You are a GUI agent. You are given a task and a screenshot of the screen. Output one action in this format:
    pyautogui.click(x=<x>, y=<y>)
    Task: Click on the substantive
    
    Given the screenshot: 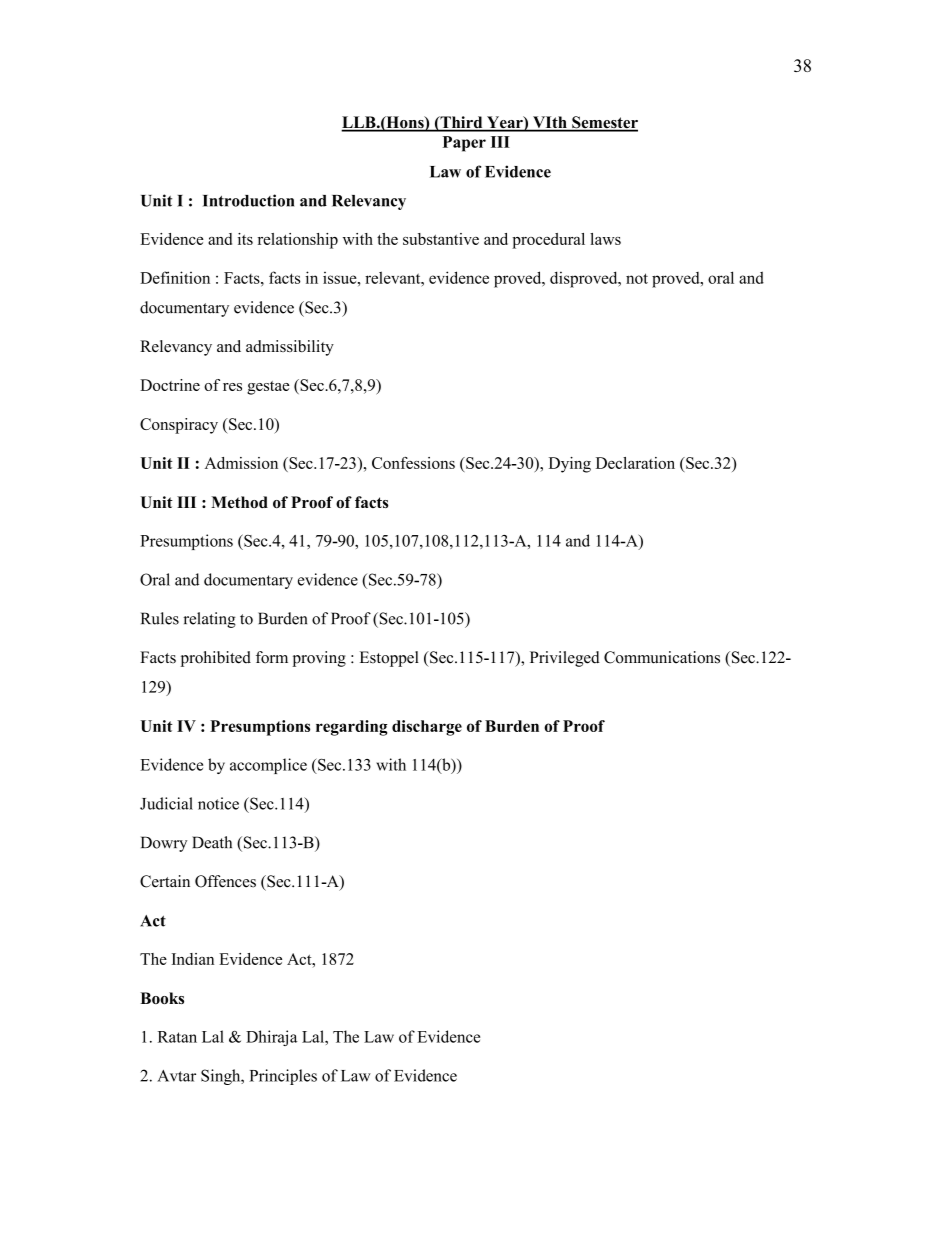 What is the action you would take?
    pyautogui.click(x=441, y=239)
